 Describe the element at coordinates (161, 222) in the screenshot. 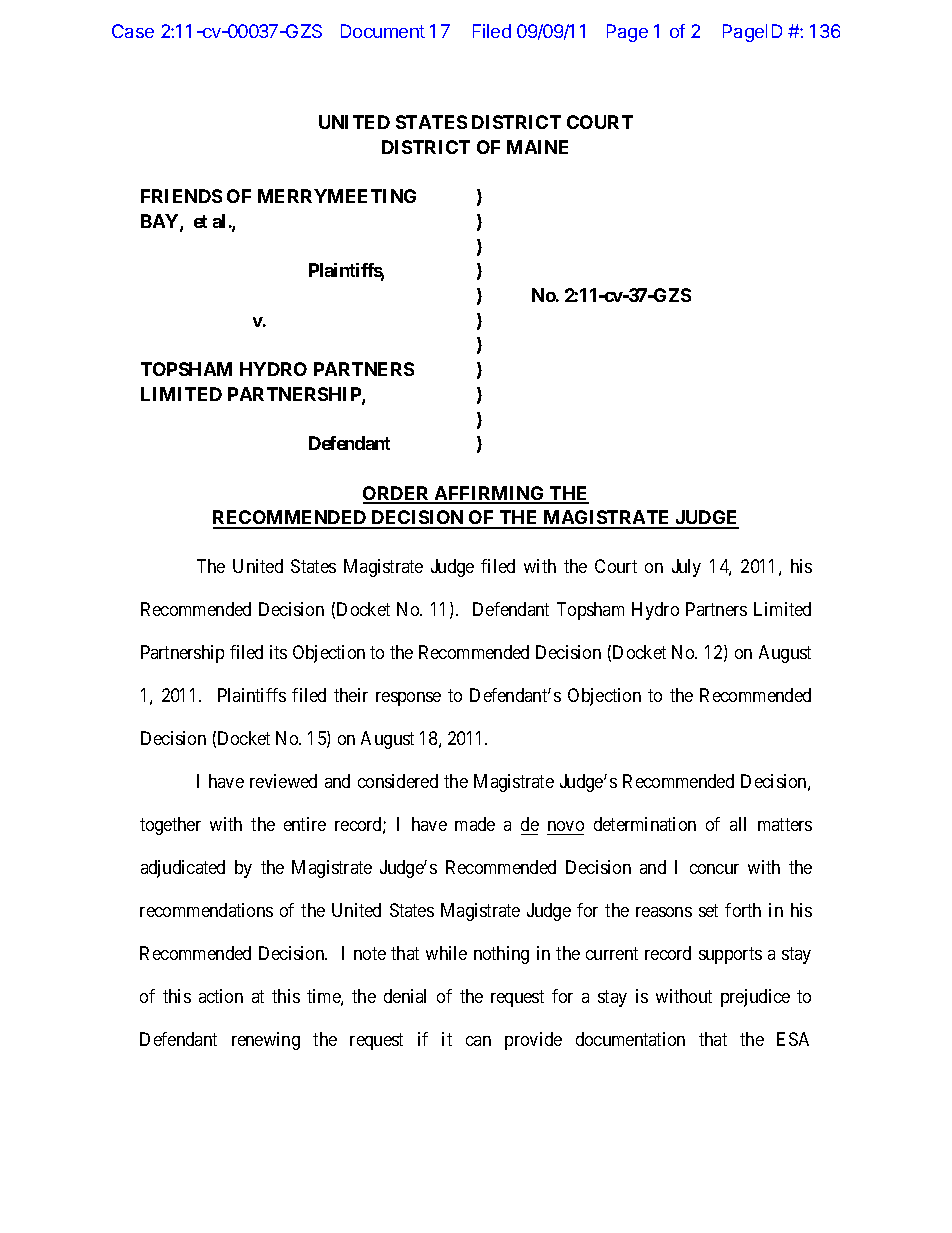

I see `BAY` at that location.
